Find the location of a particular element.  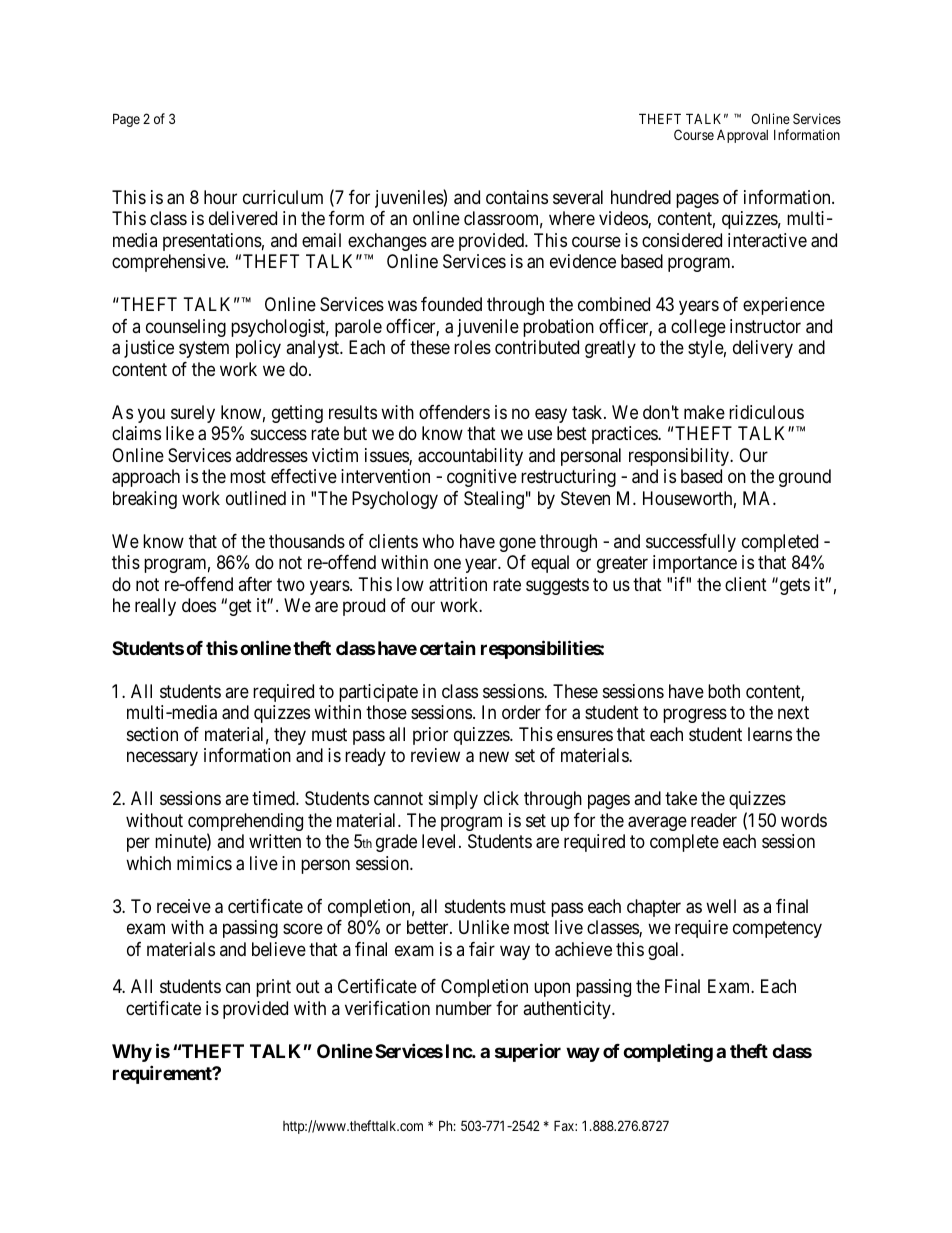

completing is located at coordinates (668, 1052).
